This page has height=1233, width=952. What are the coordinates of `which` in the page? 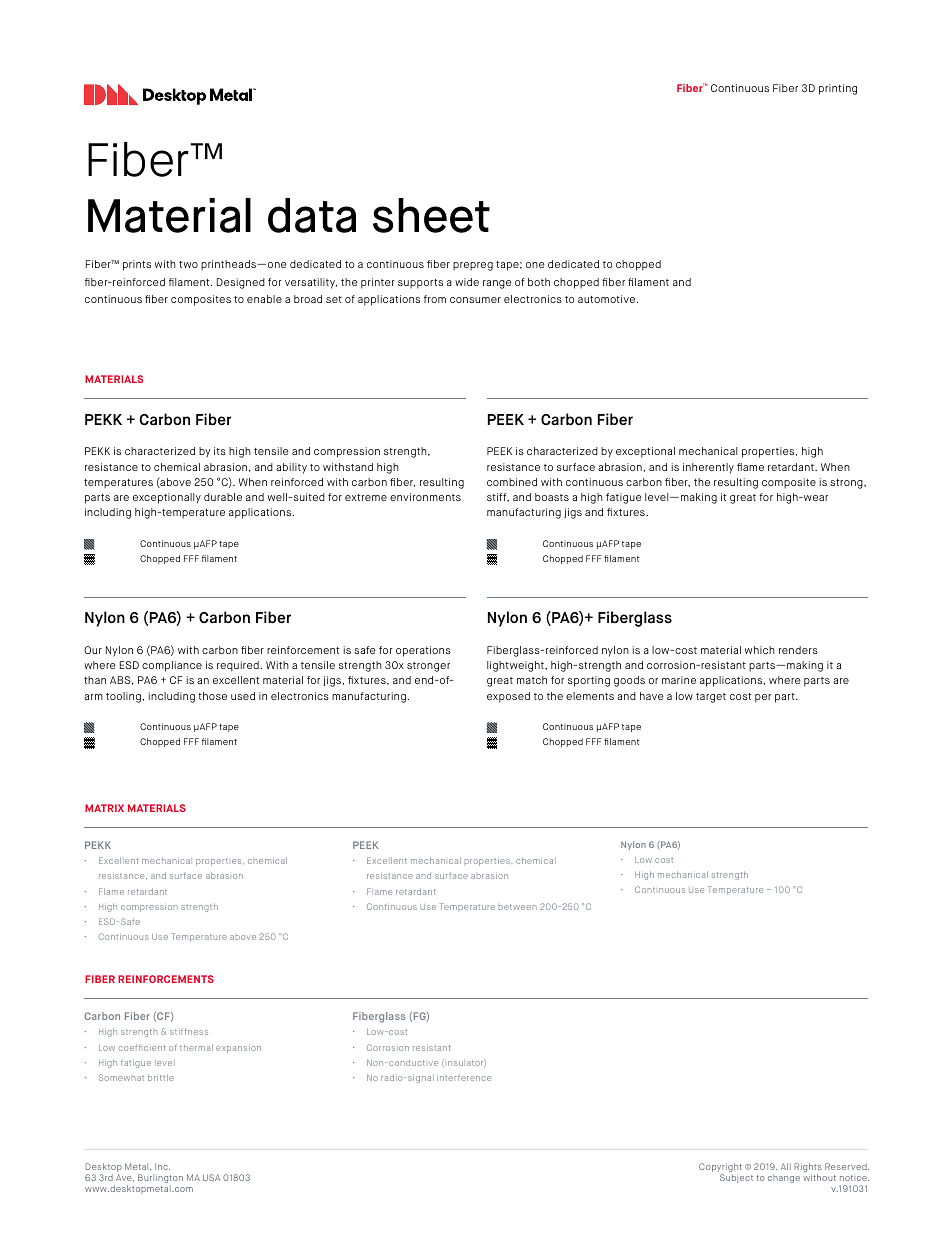 It's located at (760, 650).
